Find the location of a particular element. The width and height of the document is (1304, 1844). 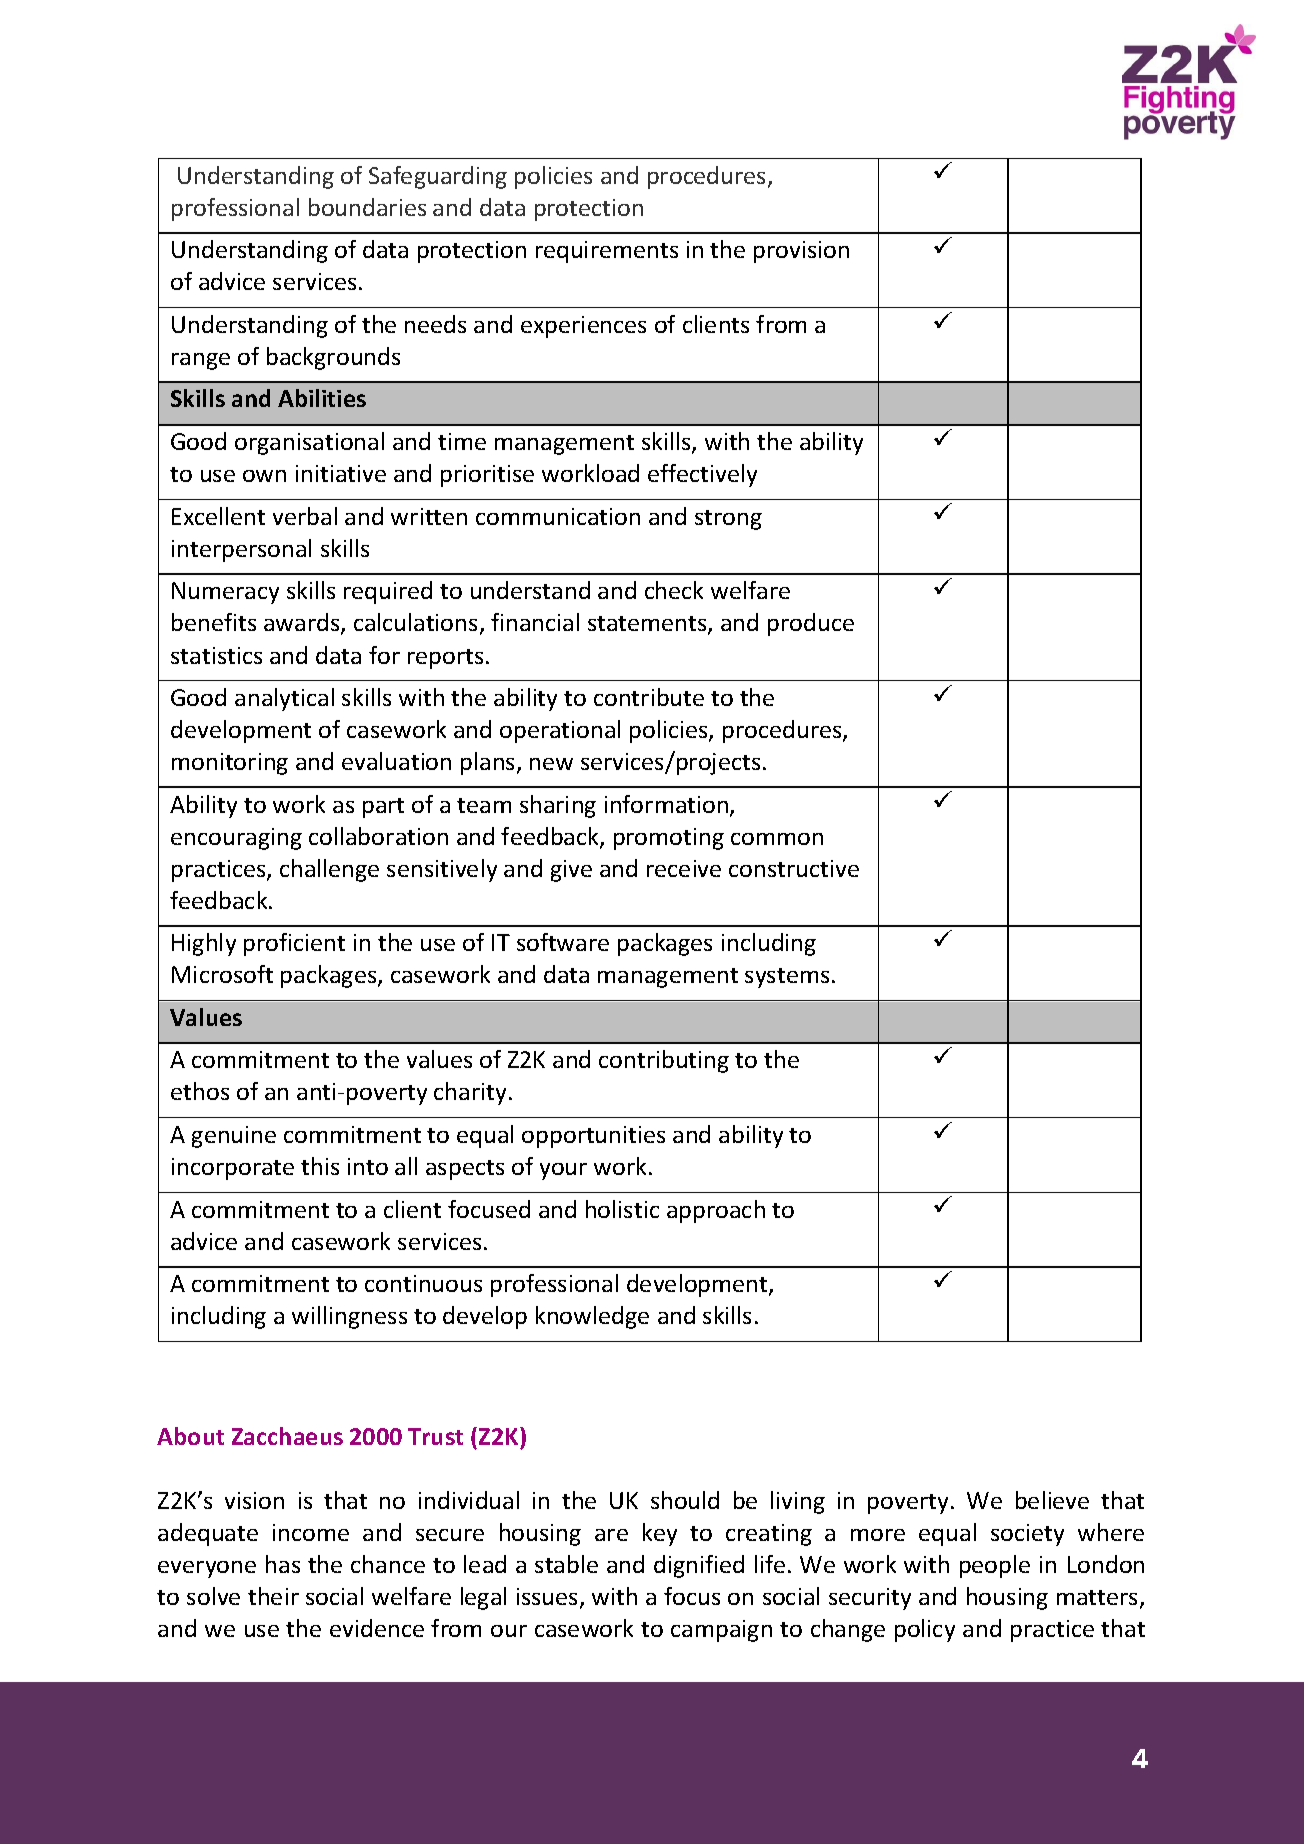

boundaries is located at coordinates (367, 207).
